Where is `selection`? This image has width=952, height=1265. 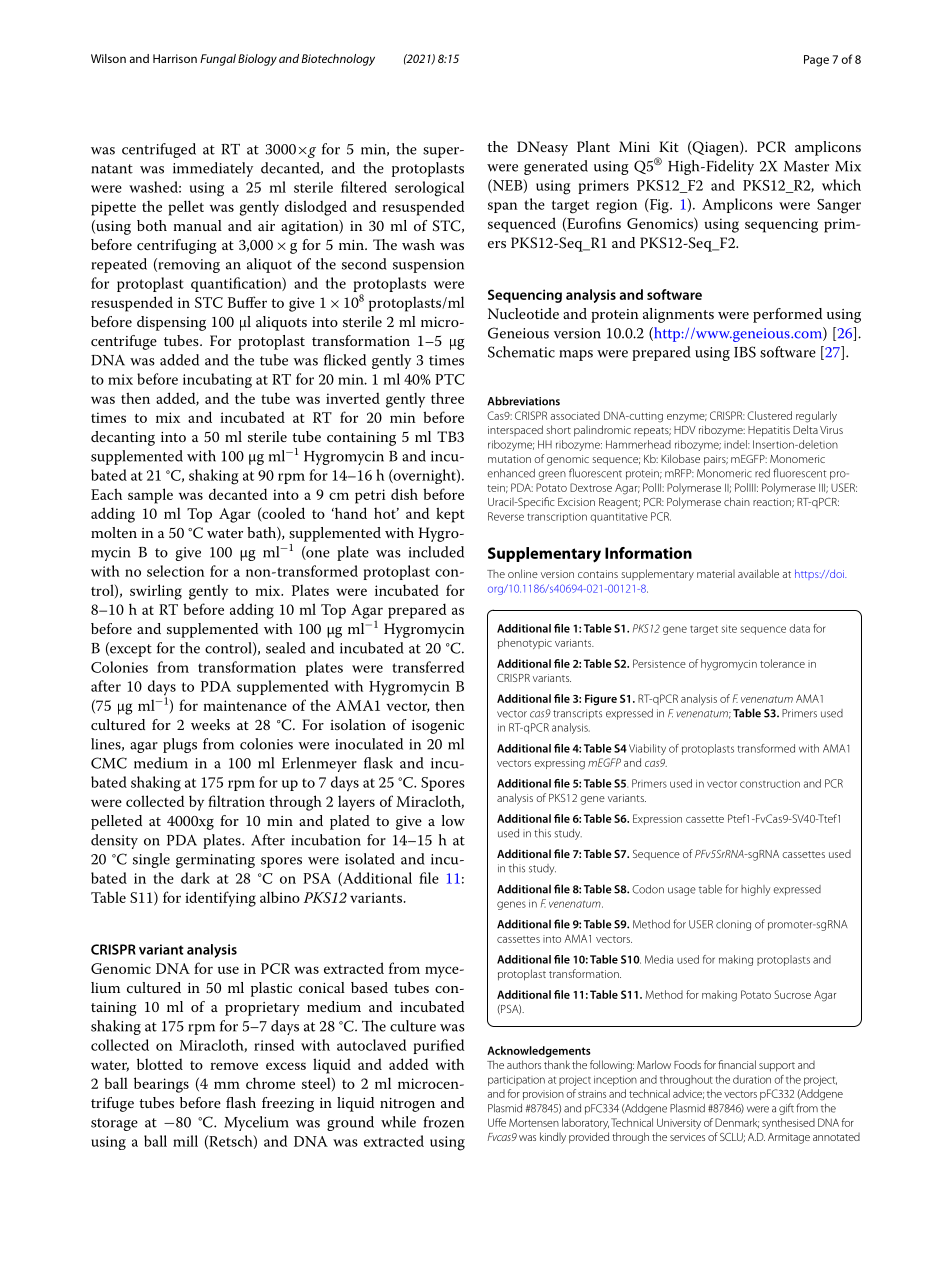
selection is located at coordinates (176, 571).
